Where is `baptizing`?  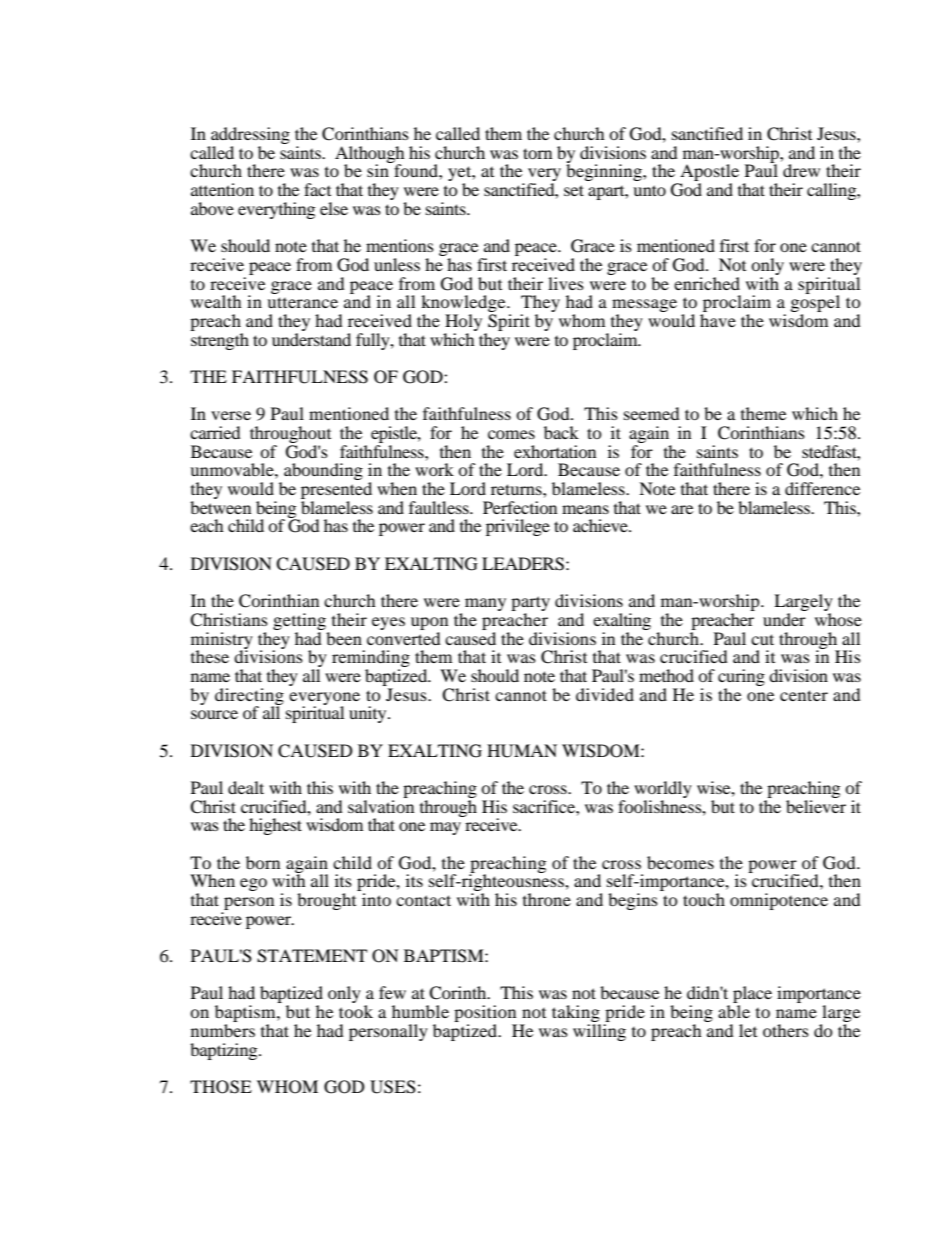 baptizing is located at coordinates (225, 1051).
